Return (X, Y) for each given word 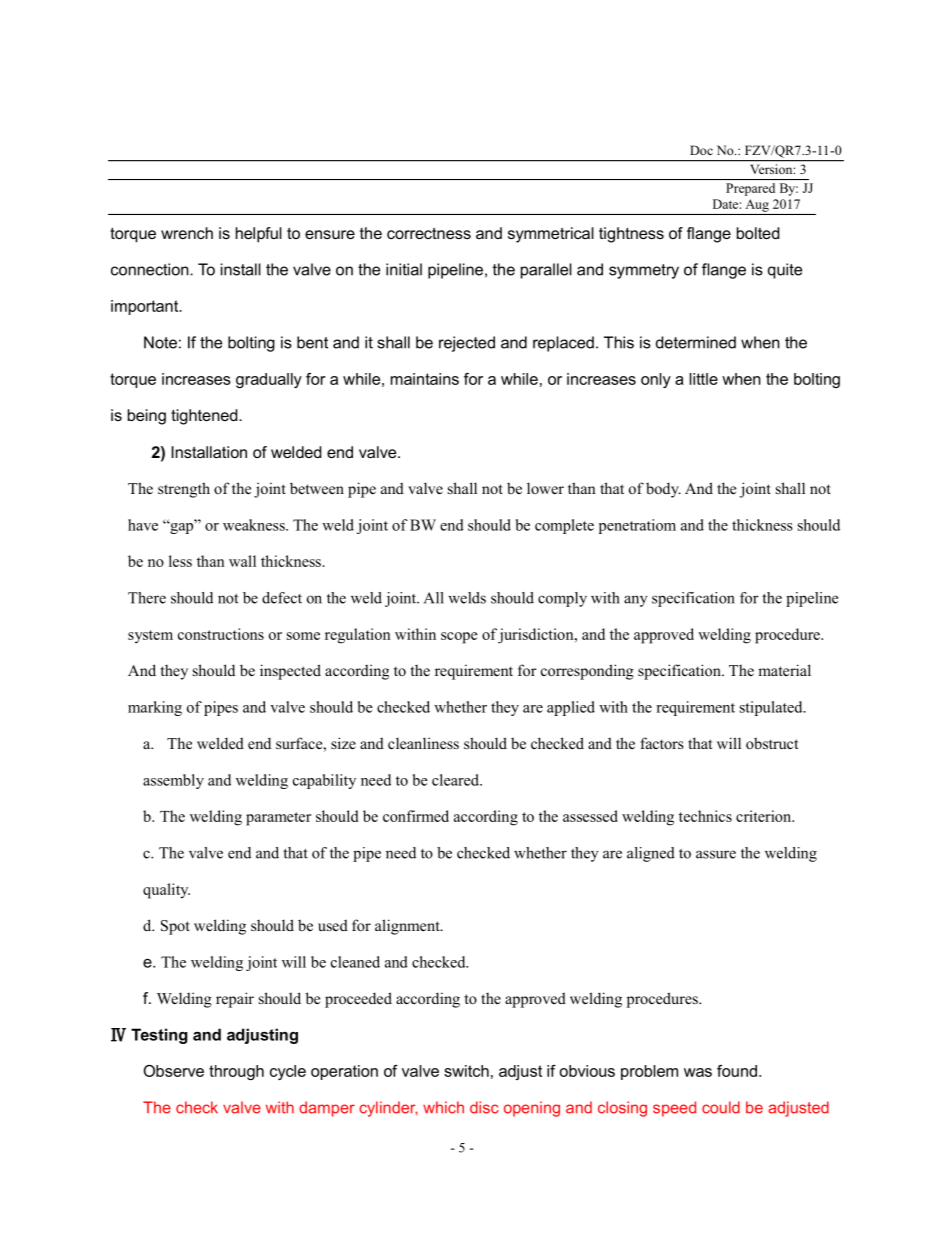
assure (716, 854)
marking (155, 708)
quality (166, 891)
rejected (467, 344)
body (663, 490)
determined (696, 342)
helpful (259, 235)
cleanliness (423, 743)
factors (661, 743)
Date (725, 204)
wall (242, 561)
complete (564, 526)
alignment (408, 927)
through (236, 1072)
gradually (269, 380)
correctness (429, 233)
